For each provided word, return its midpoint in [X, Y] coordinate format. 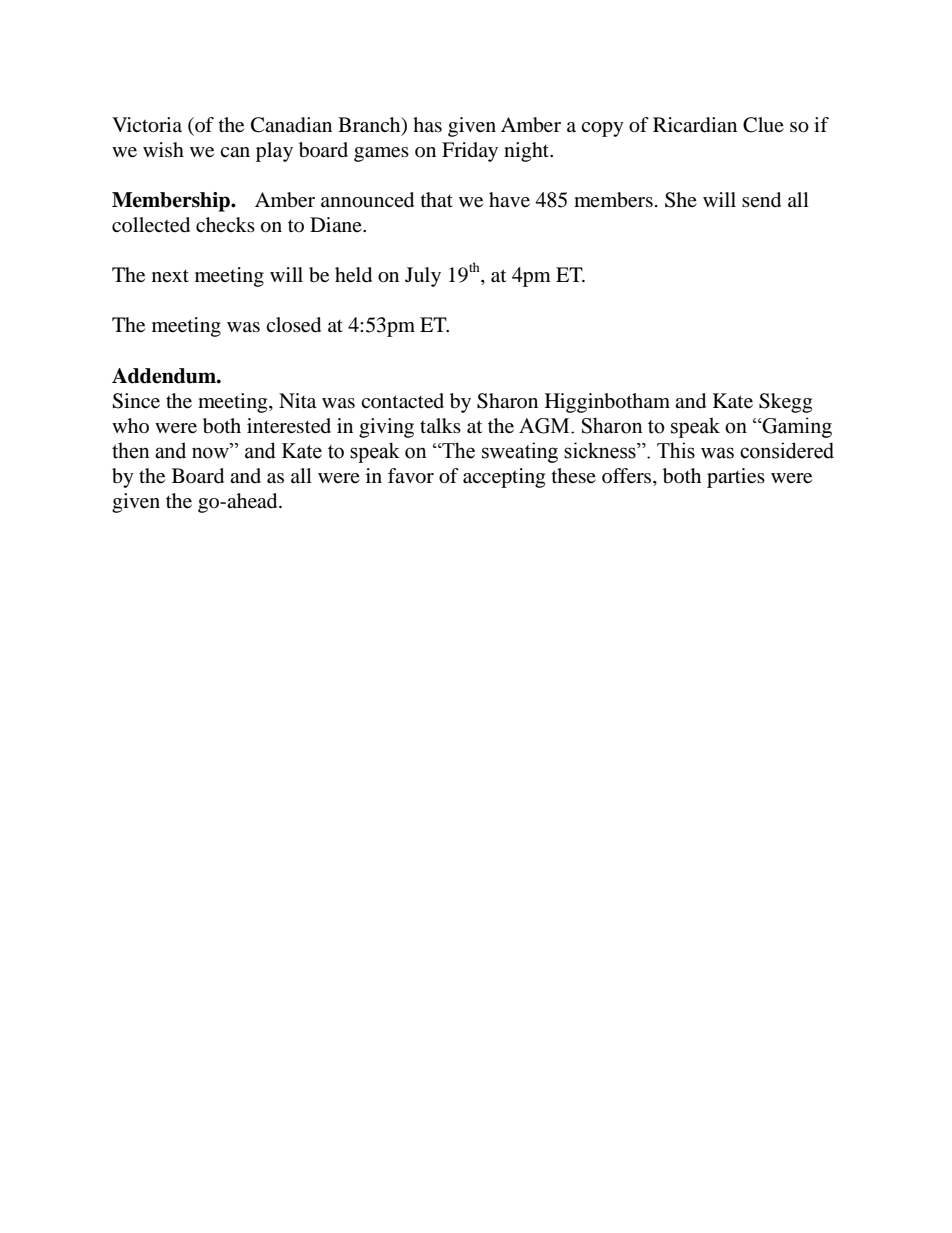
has [427, 125]
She [681, 200]
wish [163, 149]
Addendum [165, 376]
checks [225, 224]
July [423, 277]
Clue [763, 125]
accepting [504, 478]
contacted [402, 401]
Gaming [796, 427]
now [212, 452]
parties [736, 478]
